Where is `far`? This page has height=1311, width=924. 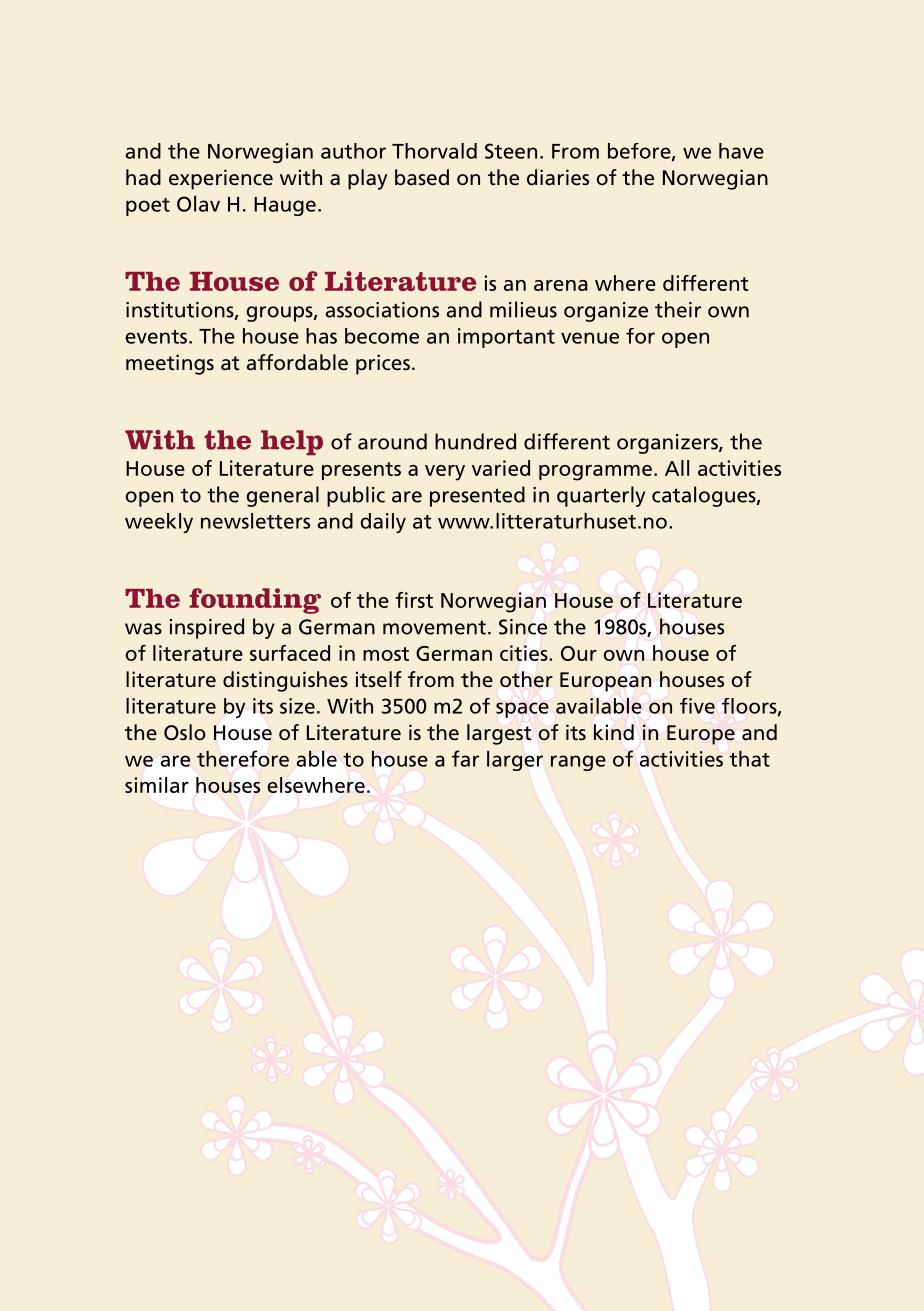
far is located at coordinates (465, 758).
